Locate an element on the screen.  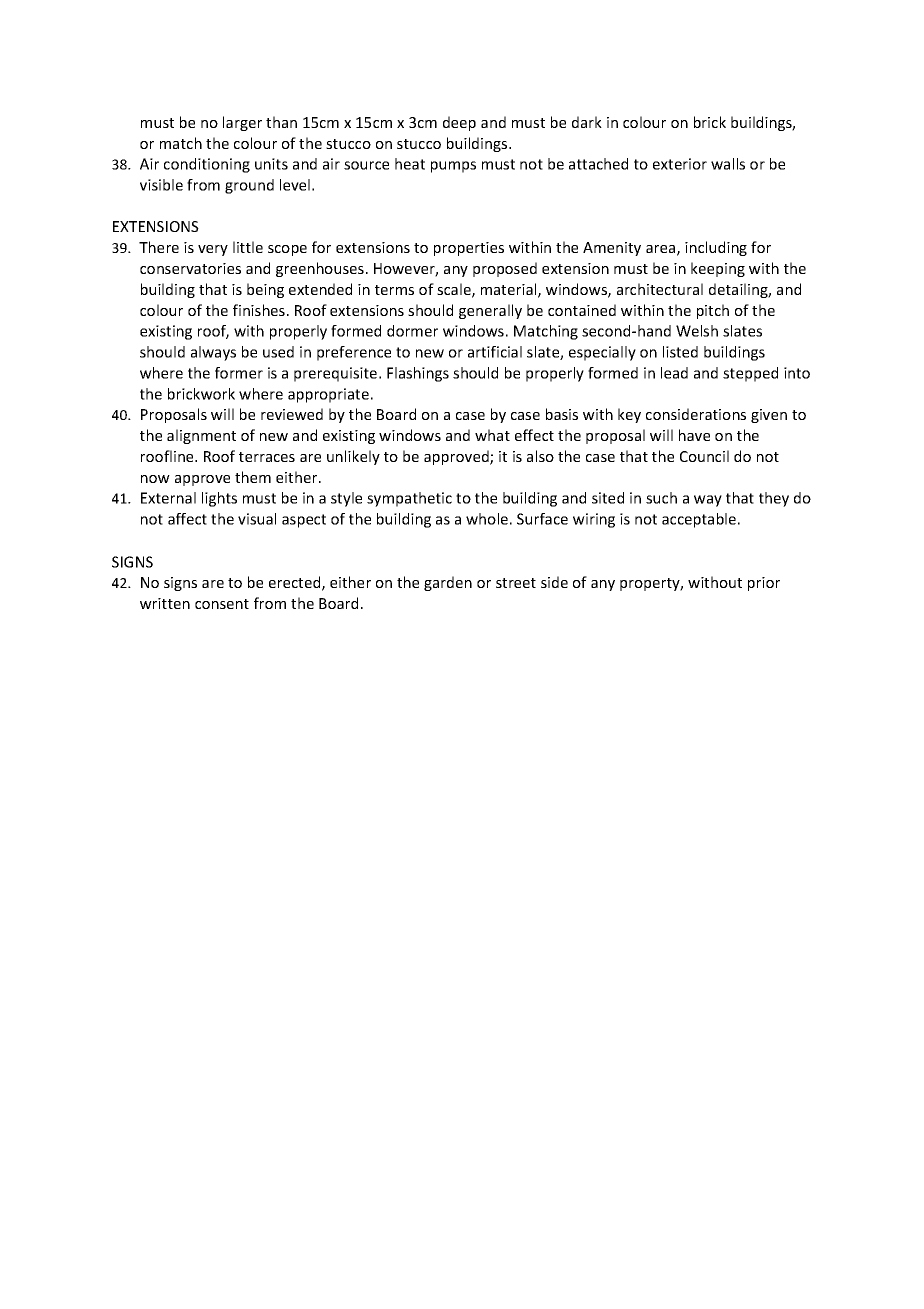
artificial is located at coordinates (495, 352).
